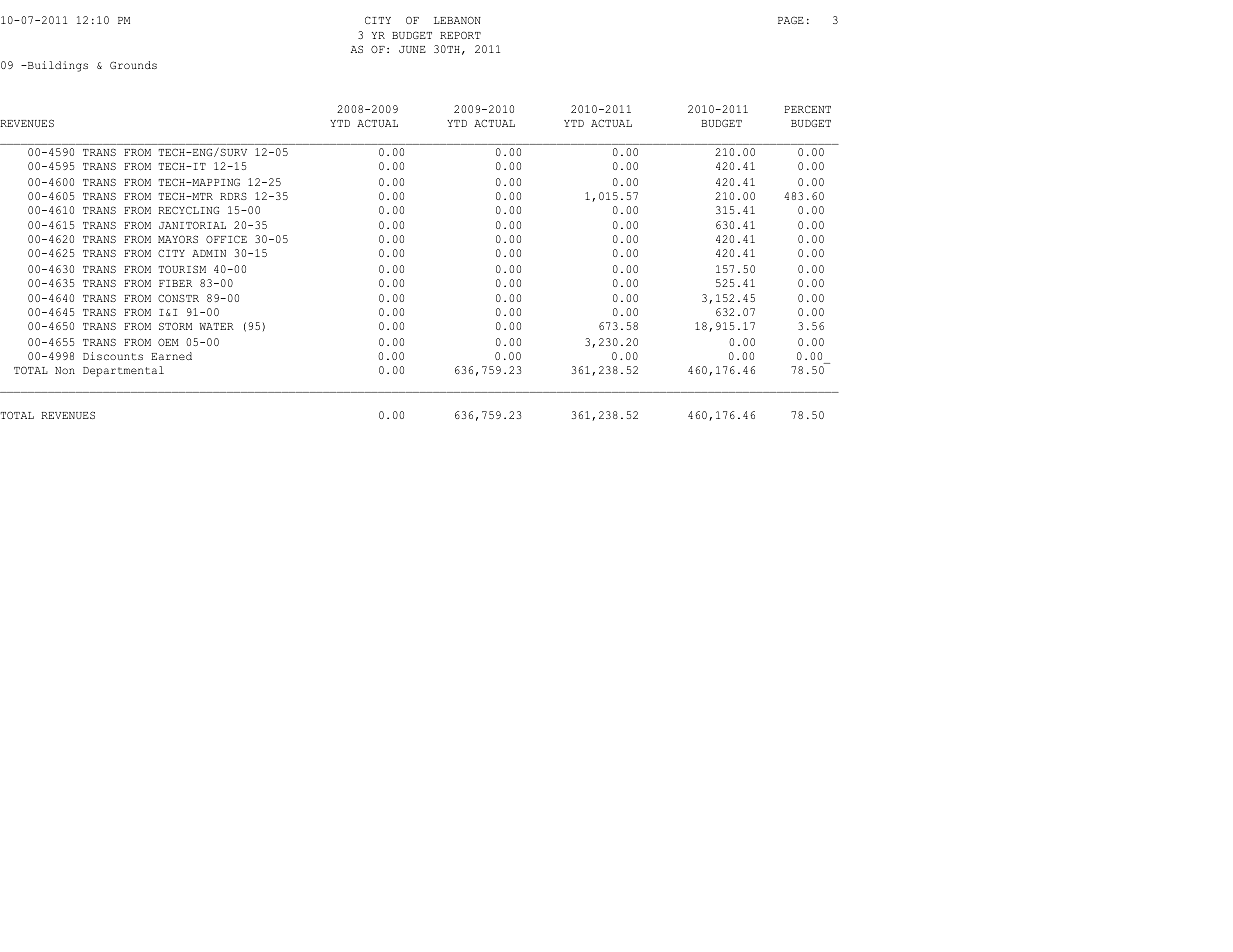  What do you see at coordinates (226, 239) in the image?
I see `OFFICE` at bounding box center [226, 239].
